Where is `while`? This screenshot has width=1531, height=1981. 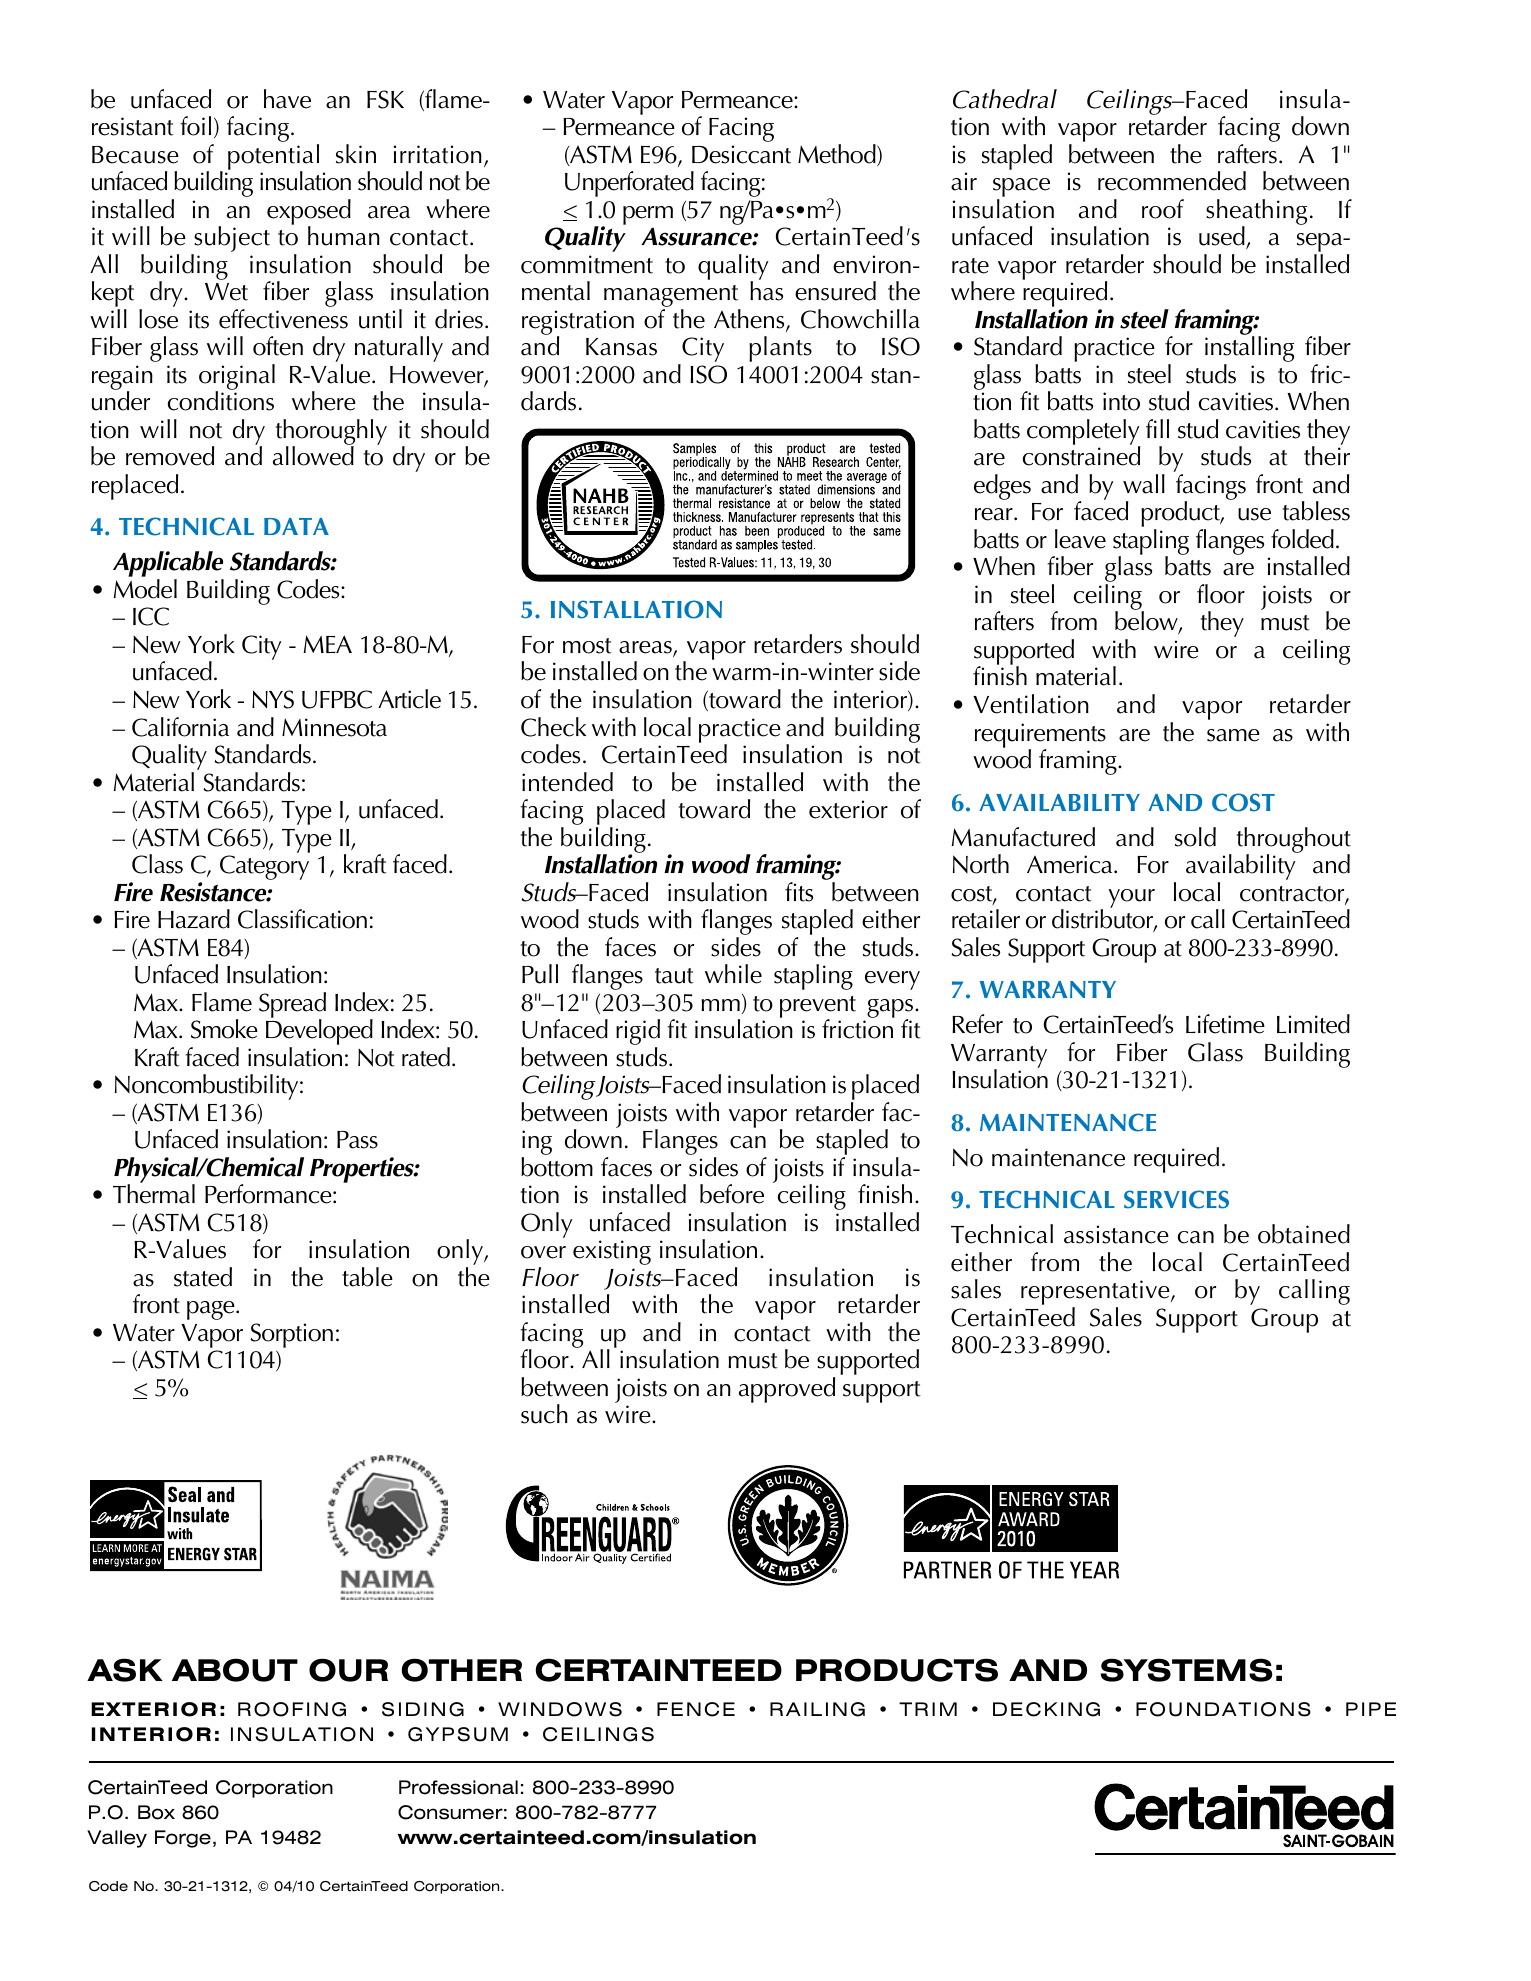
while is located at coordinates (733, 974).
